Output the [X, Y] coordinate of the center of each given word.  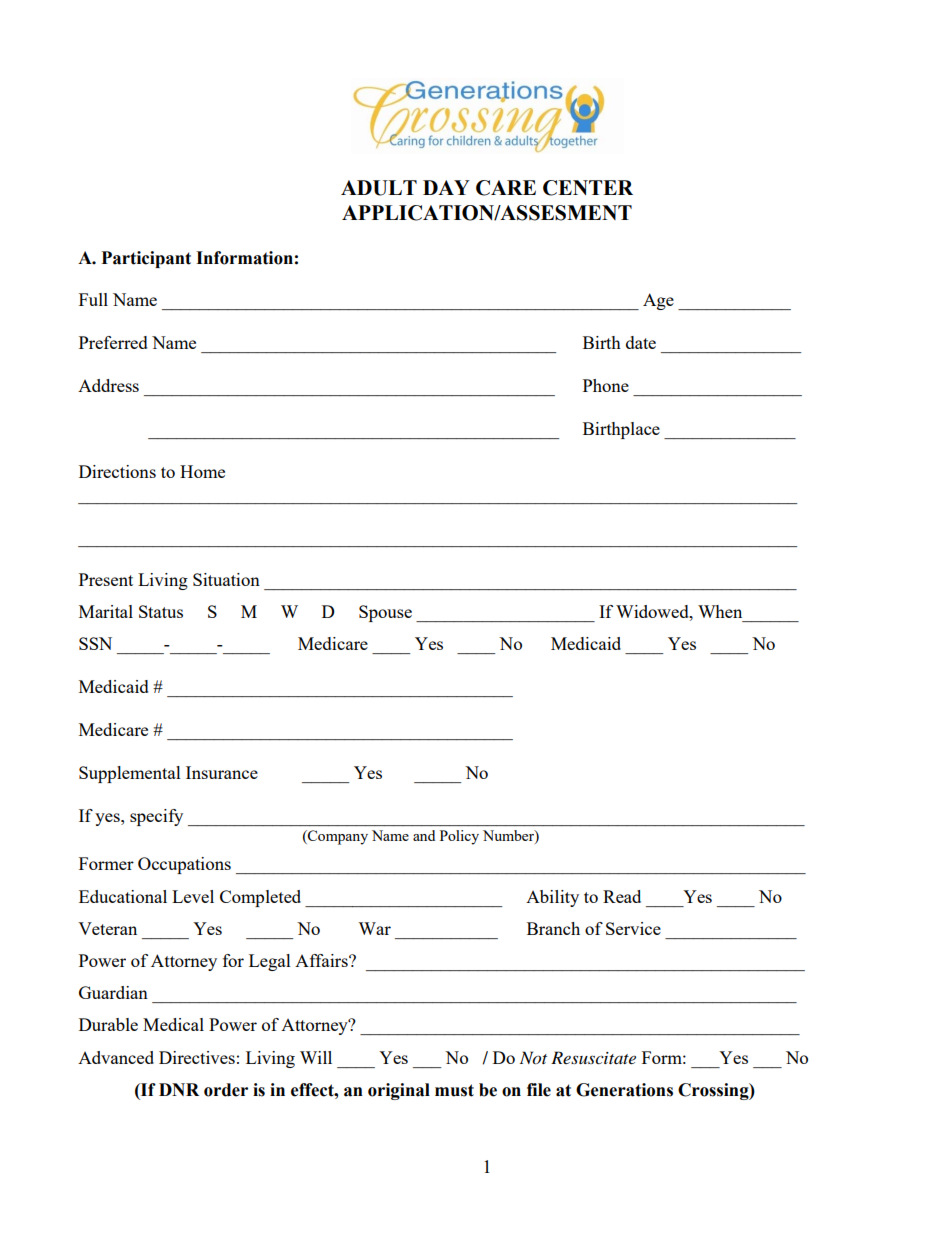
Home [202, 471]
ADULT [379, 188]
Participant [146, 259]
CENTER [588, 188]
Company [337, 837]
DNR [179, 1089]
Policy [459, 837]
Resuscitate [593, 1057]
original [399, 1091]
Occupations [184, 865]
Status [161, 611]
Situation [226, 579]
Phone [606, 385]
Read [622, 896]
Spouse [385, 613]
